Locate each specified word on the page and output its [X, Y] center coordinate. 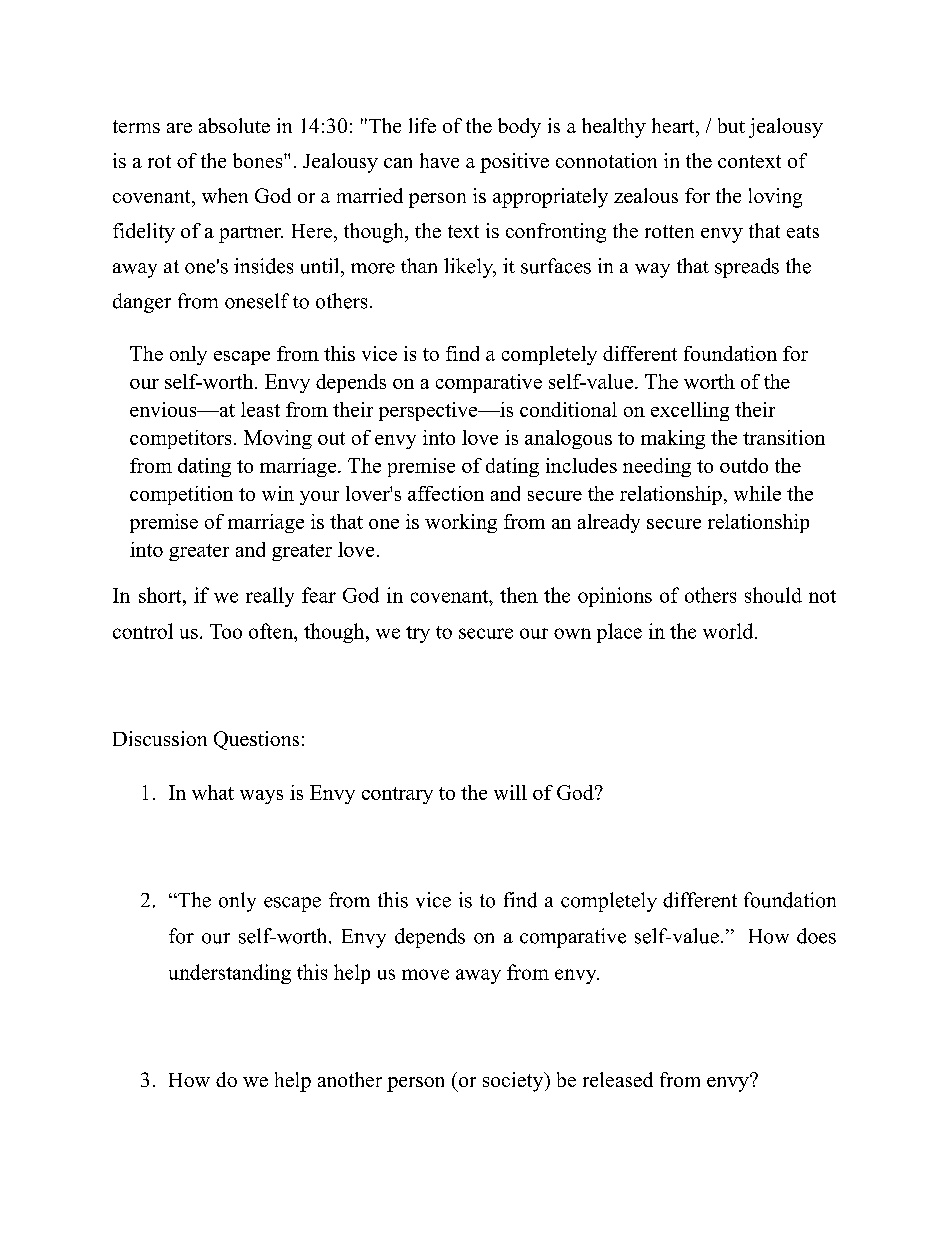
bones [259, 160]
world [729, 631]
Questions [256, 740]
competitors [180, 439]
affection [446, 493]
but [731, 125]
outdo [744, 465]
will [510, 792]
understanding [230, 974]
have [439, 160]
